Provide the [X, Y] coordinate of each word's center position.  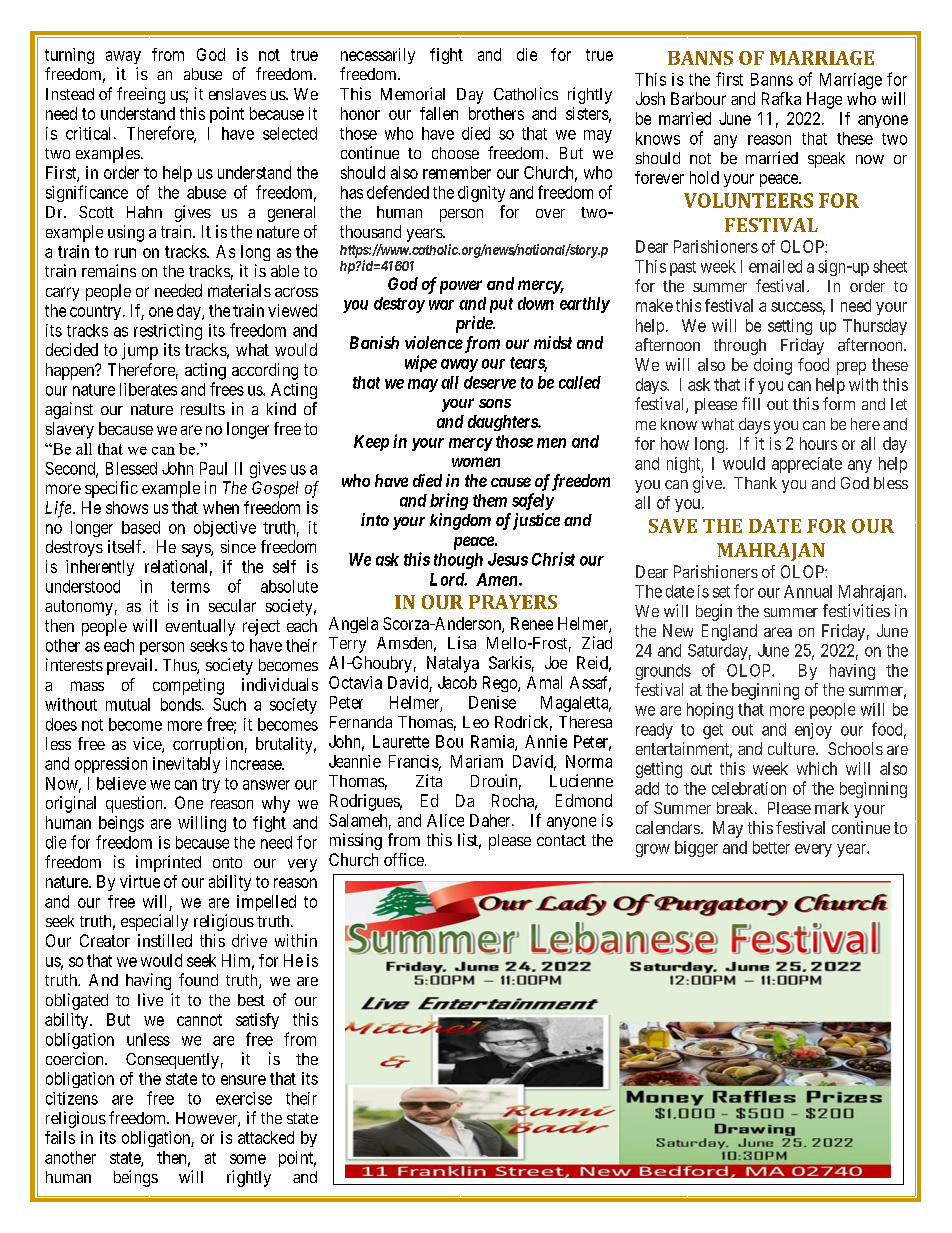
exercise [244, 1098]
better [771, 847]
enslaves [237, 94]
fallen [439, 113]
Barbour [698, 98]
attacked [266, 1137]
